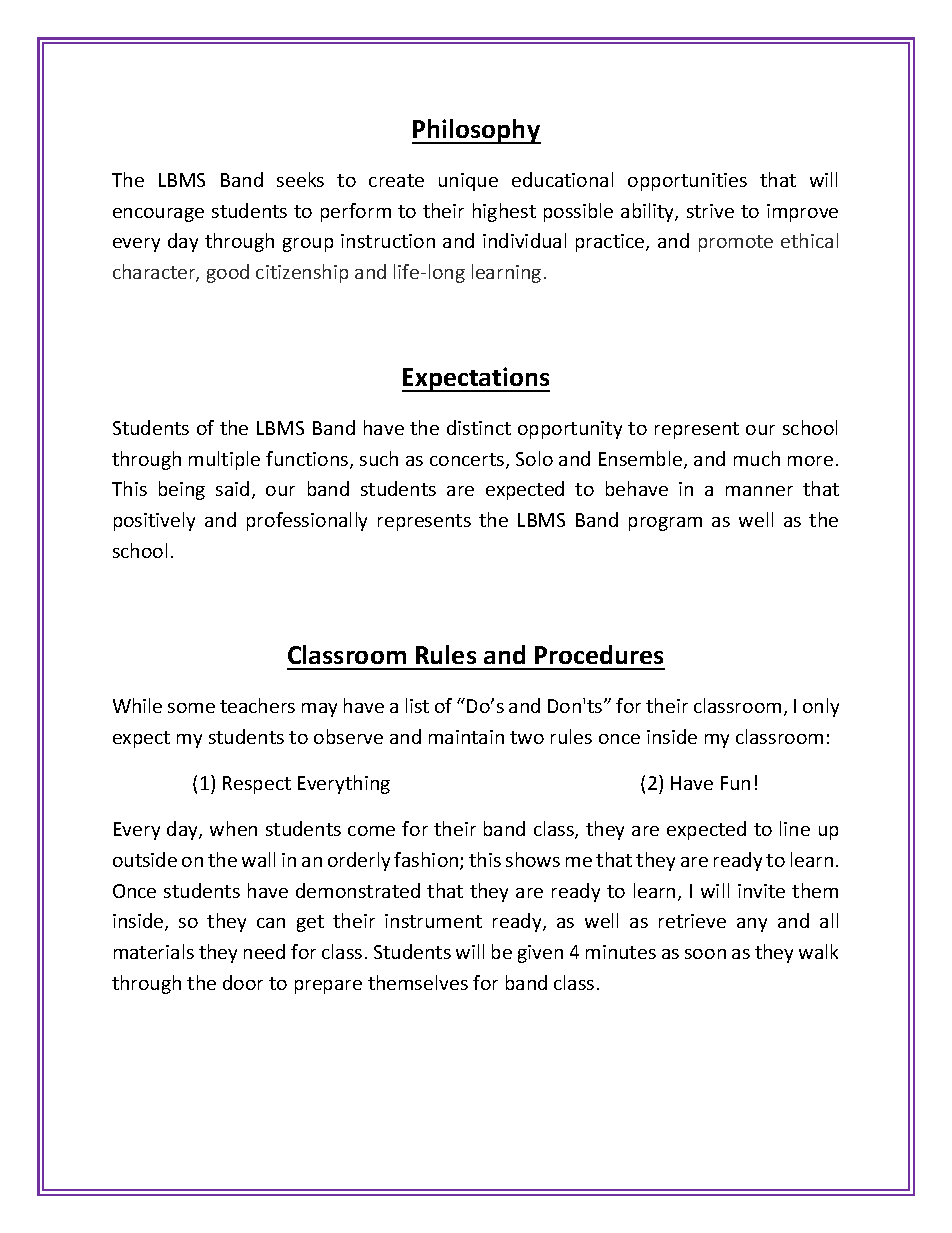  I want to click on Philosophy, so click(476, 131).
